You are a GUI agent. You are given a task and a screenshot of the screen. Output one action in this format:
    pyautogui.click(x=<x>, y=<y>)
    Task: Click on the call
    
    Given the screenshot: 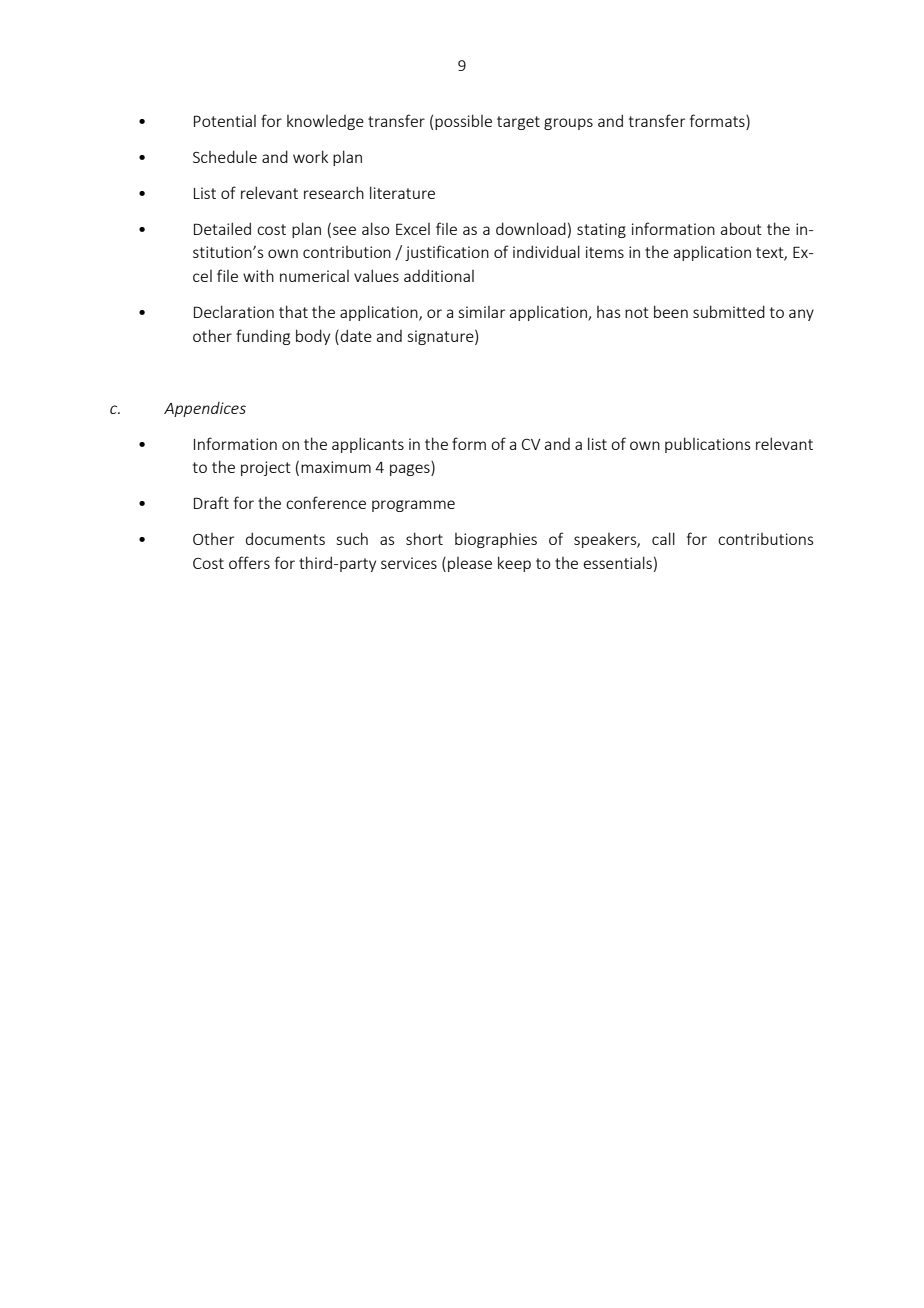 What is the action you would take?
    pyautogui.click(x=663, y=538)
